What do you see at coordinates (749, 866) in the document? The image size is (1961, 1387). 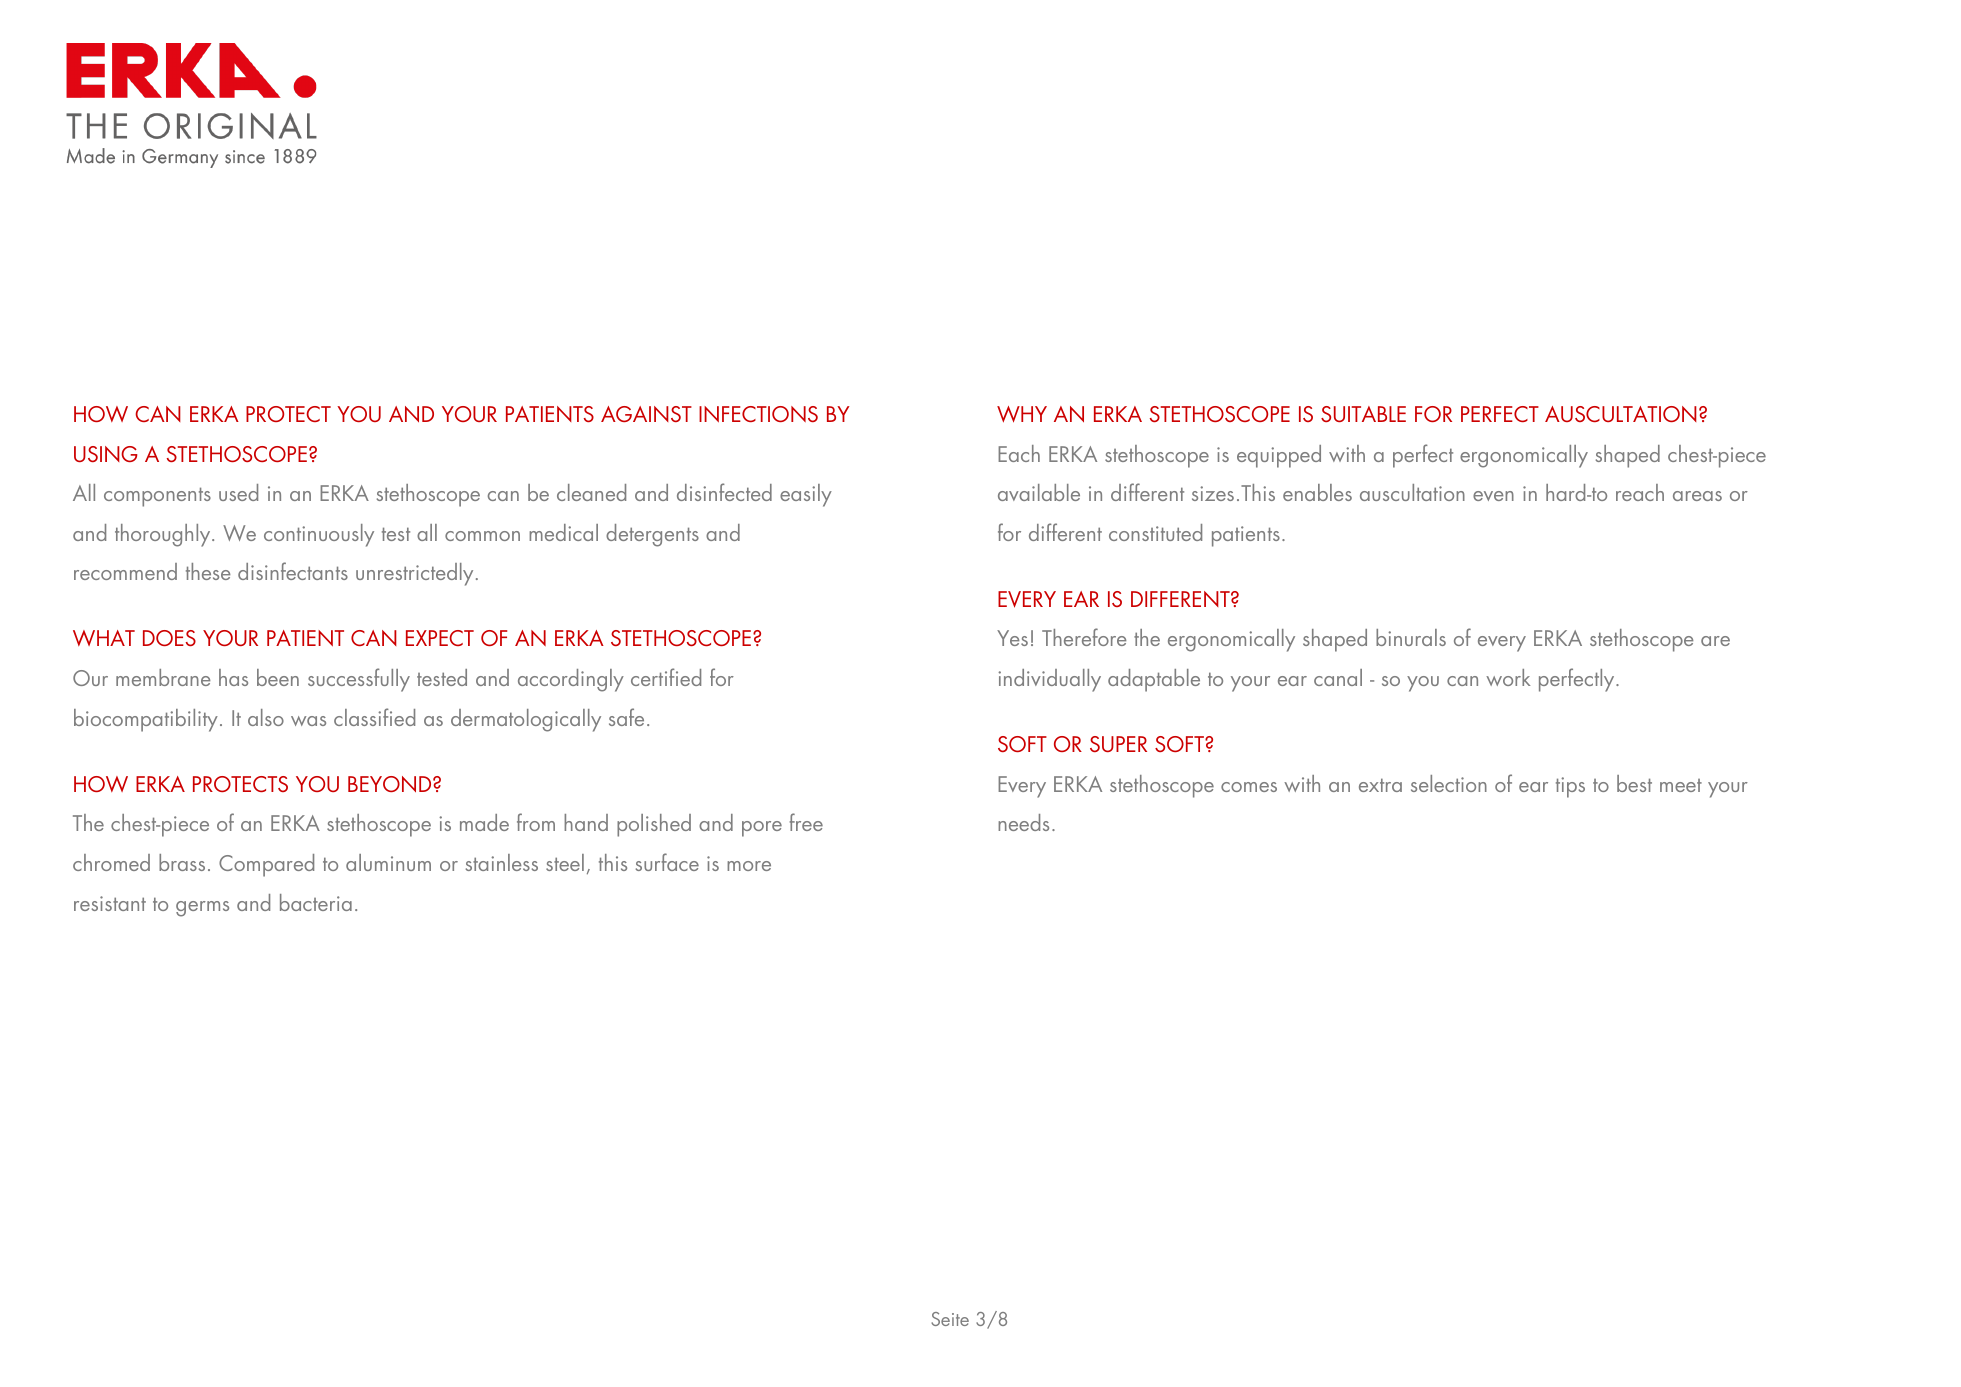 I see `more` at bounding box center [749, 866].
